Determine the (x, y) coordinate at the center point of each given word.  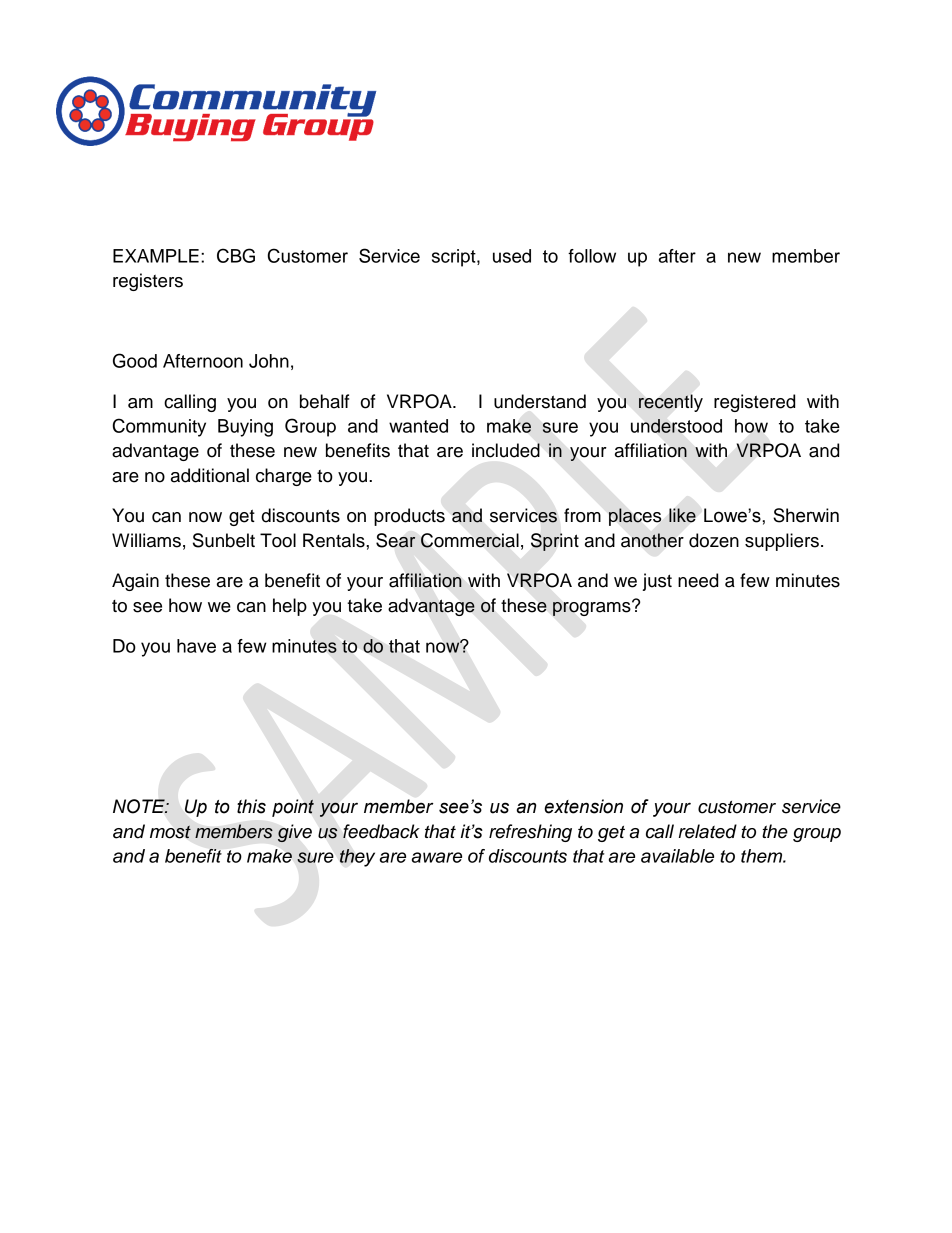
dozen (714, 540)
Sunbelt (224, 540)
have (196, 646)
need (698, 580)
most (170, 832)
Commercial (470, 540)
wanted (418, 426)
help (290, 607)
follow (592, 256)
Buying (245, 428)
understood (676, 426)
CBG (236, 255)
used (512, 256)
